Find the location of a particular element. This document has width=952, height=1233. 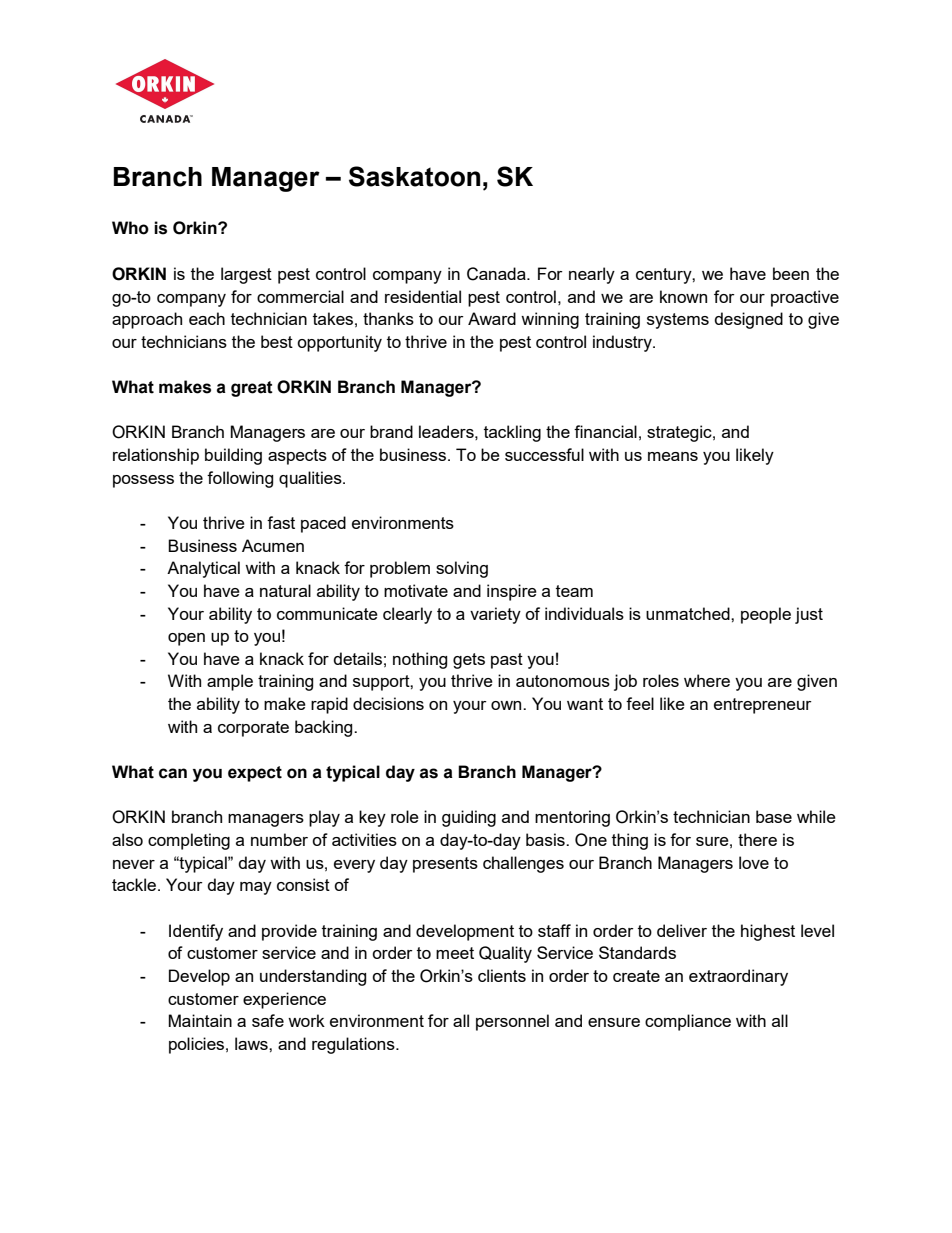

Who is located at coordinates (130, 228).
